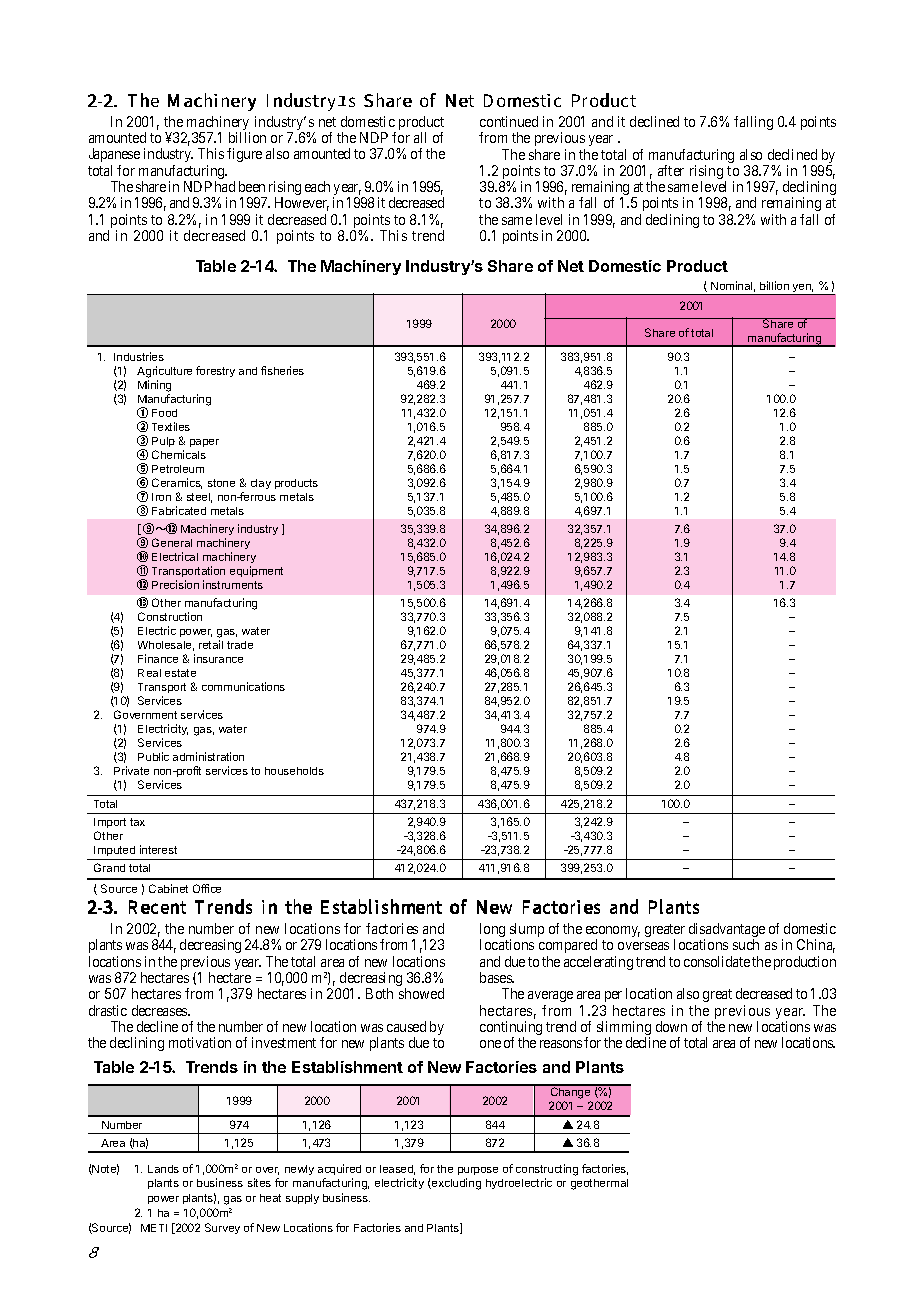 Image resolution: width=924 pixels, height=1308 pixels. I want to click on households, so click(294, 771).
